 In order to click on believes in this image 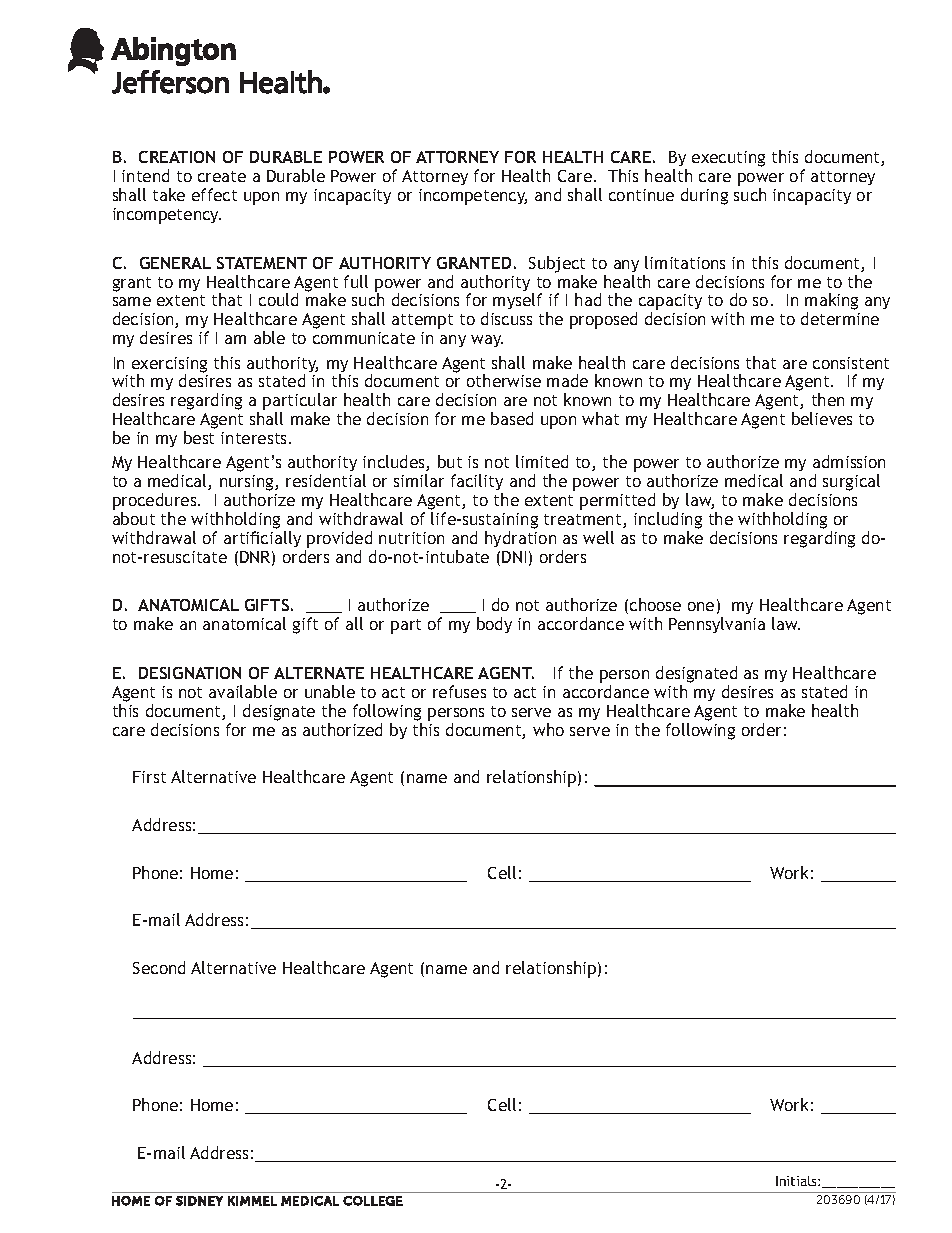, I will do `click(822, 418)`.
